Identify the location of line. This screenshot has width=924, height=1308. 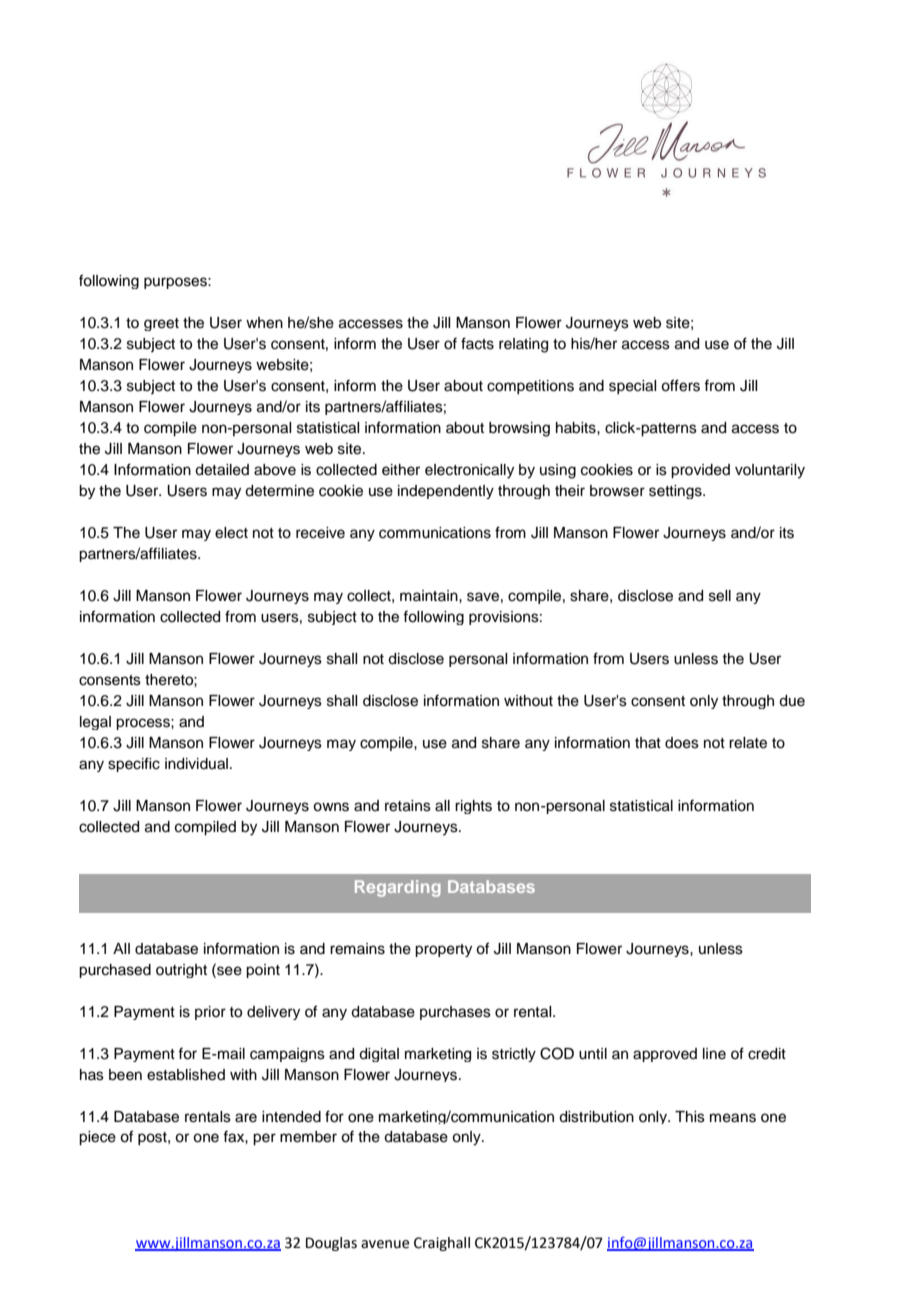
(714, 1054).
